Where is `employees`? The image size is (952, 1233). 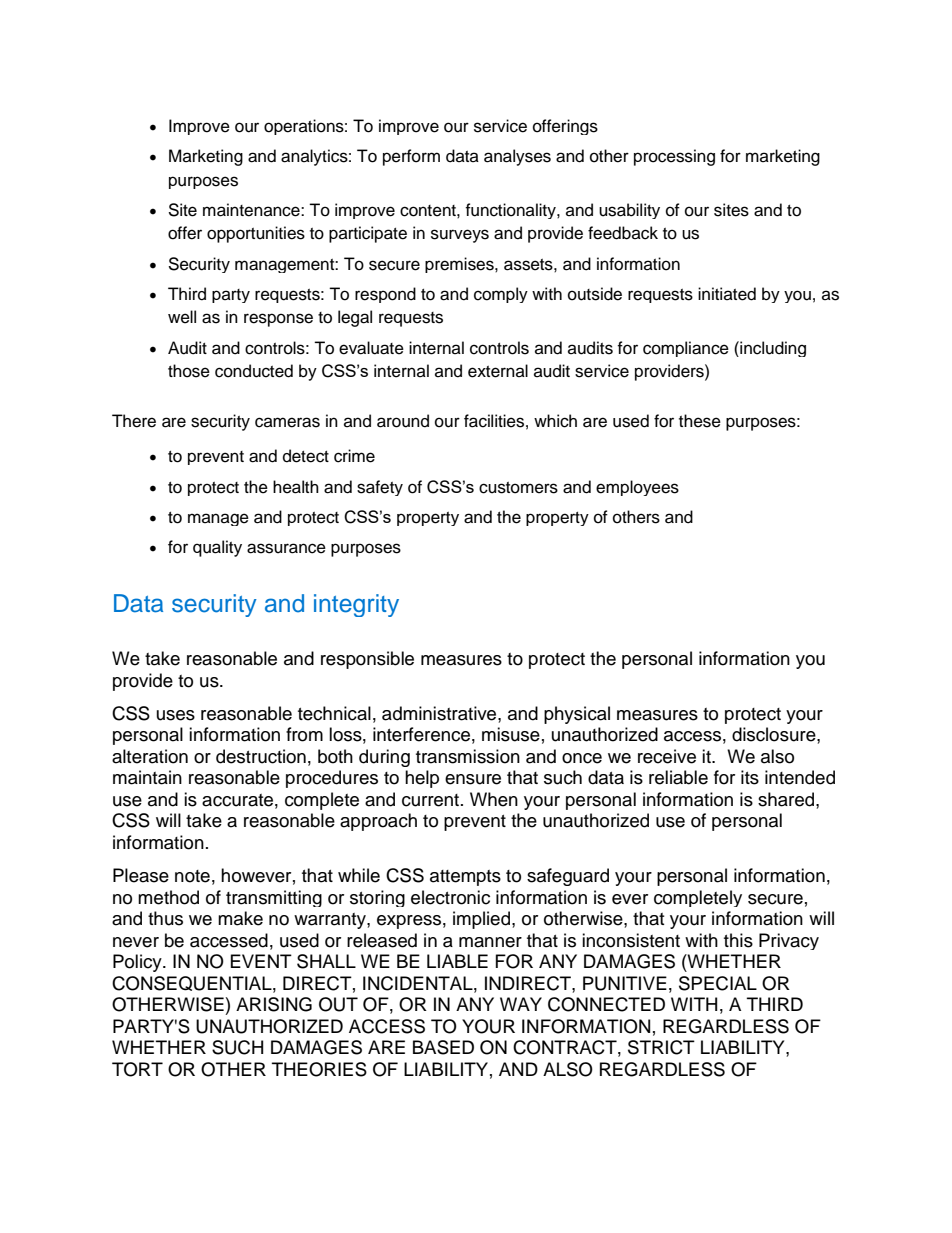 employees is located at coordinates (637, 488).
